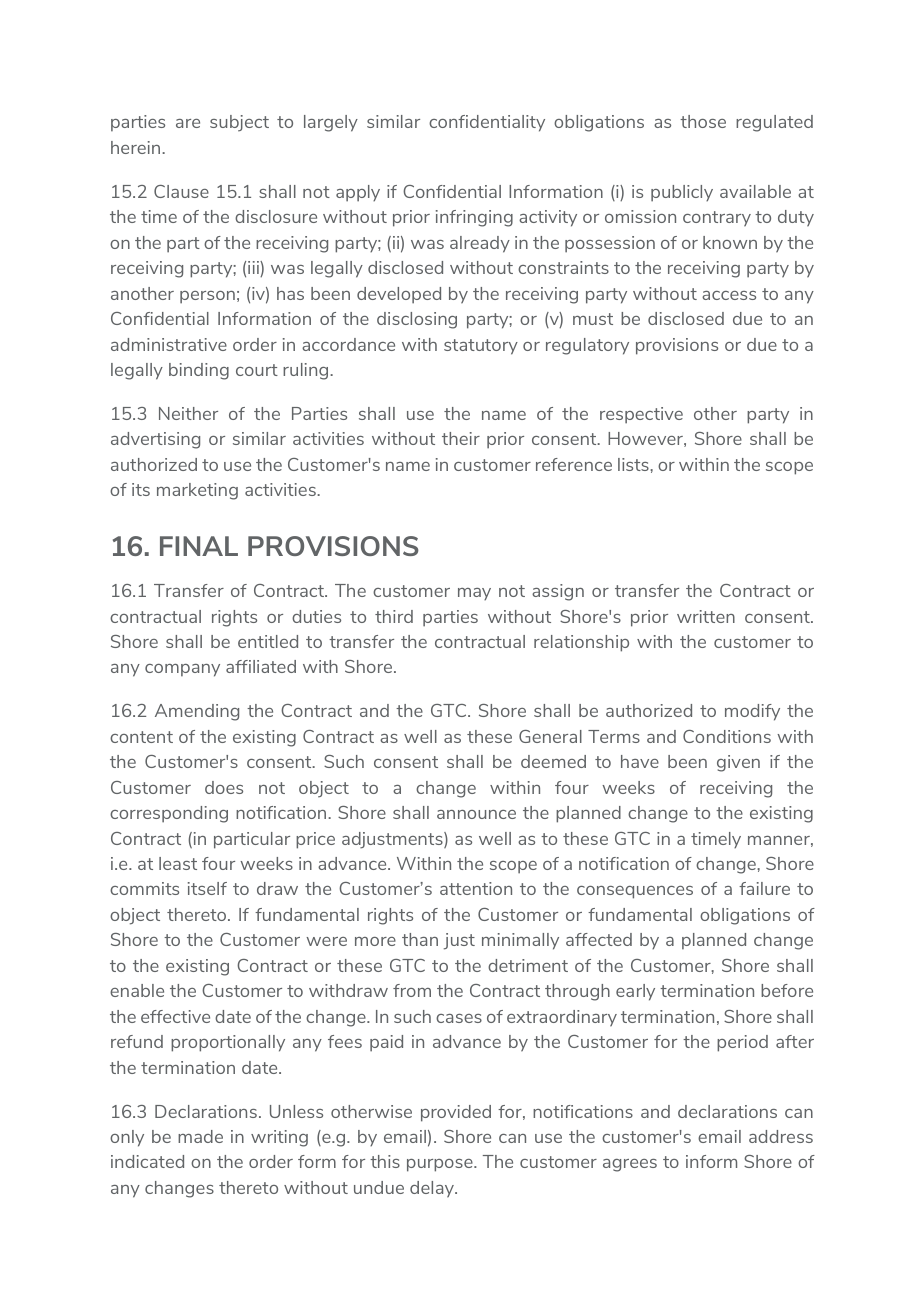 Image resolution: width=924 pixels, height=1308 pixels. What do you see at coordinates (441, 1165) in the screenshot?
I see `purpose` at bounding box center [441, 1165].
